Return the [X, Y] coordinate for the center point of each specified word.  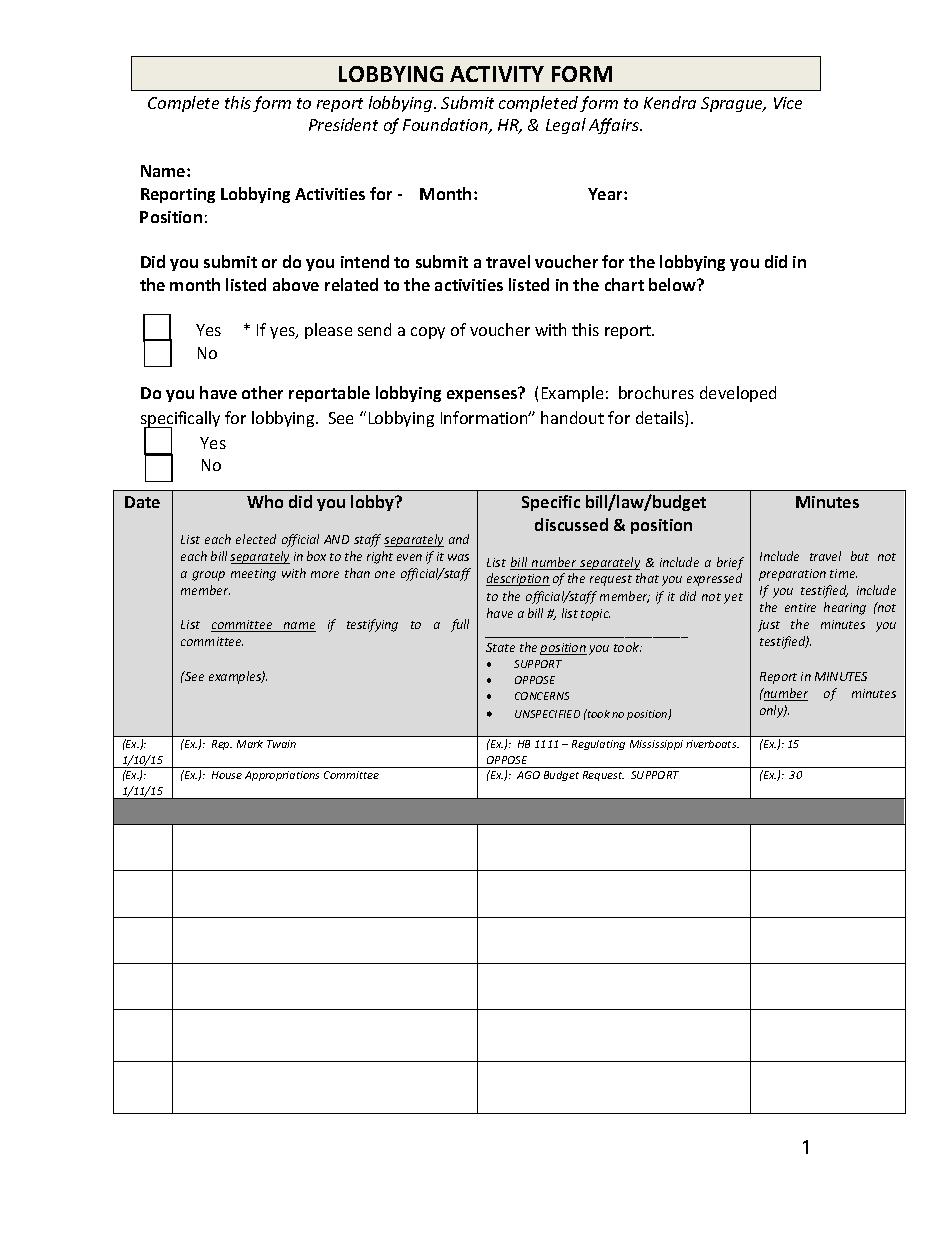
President [343, 124]
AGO [528, 775]
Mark [250, 744]
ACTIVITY [497, 74]
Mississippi [656, 745]
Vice [788, 103]
